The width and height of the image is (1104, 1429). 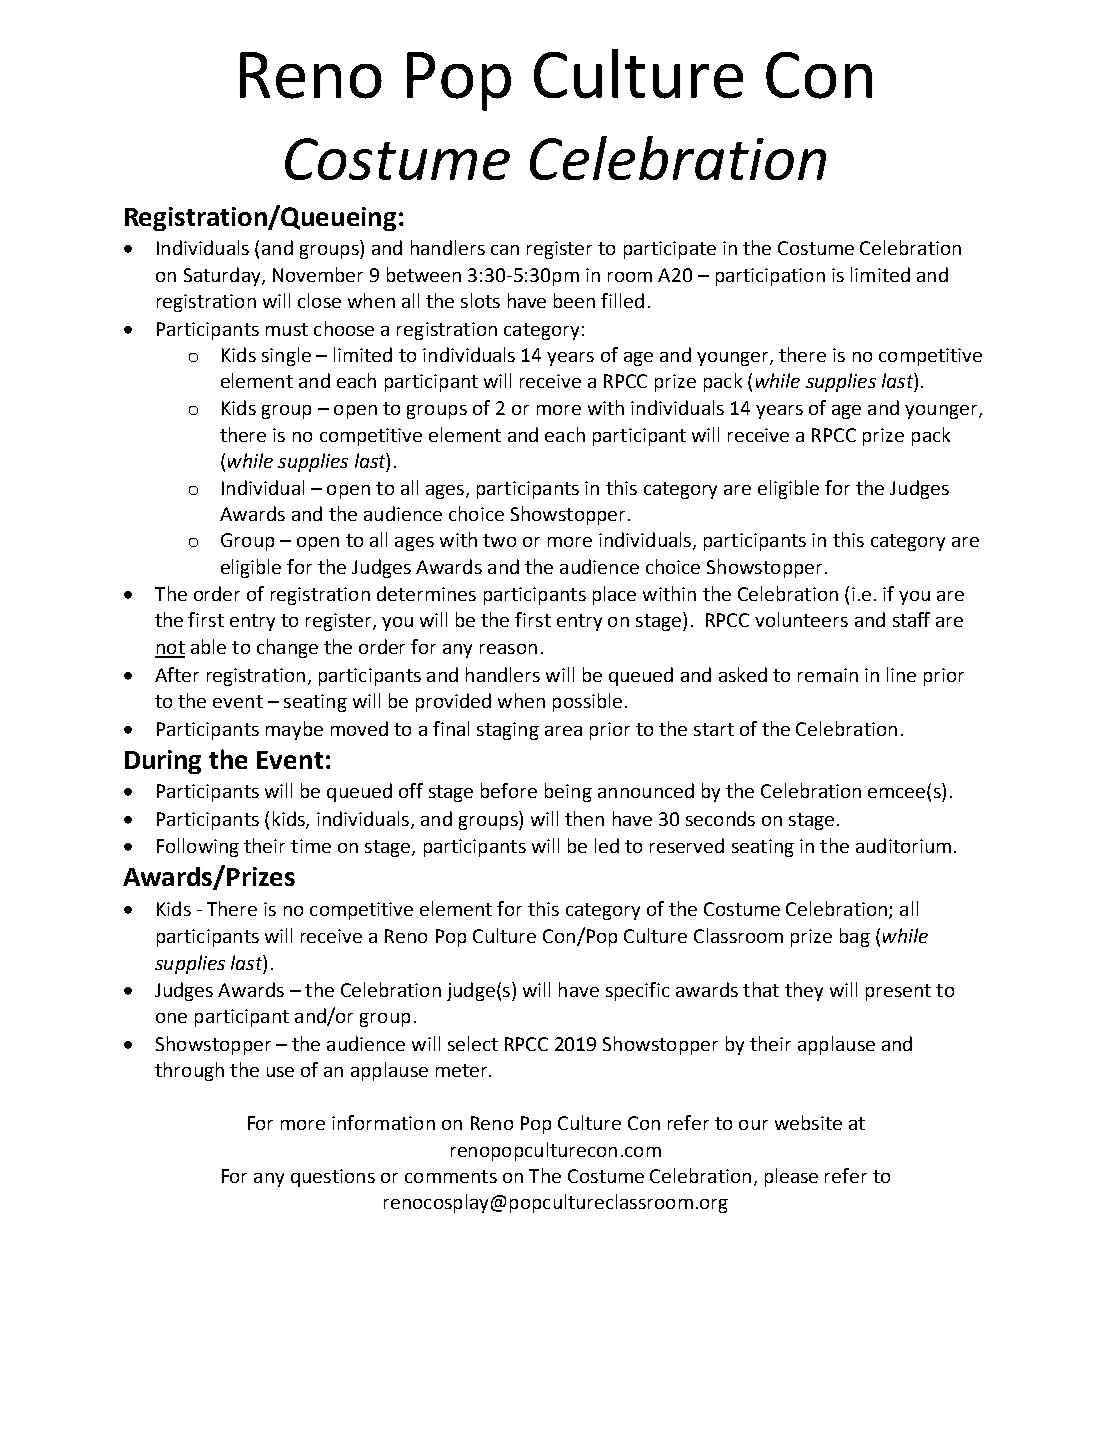 What do you see at coordinates (574, 300) in the image?
I see `been` at bounding box center [574, 300].
